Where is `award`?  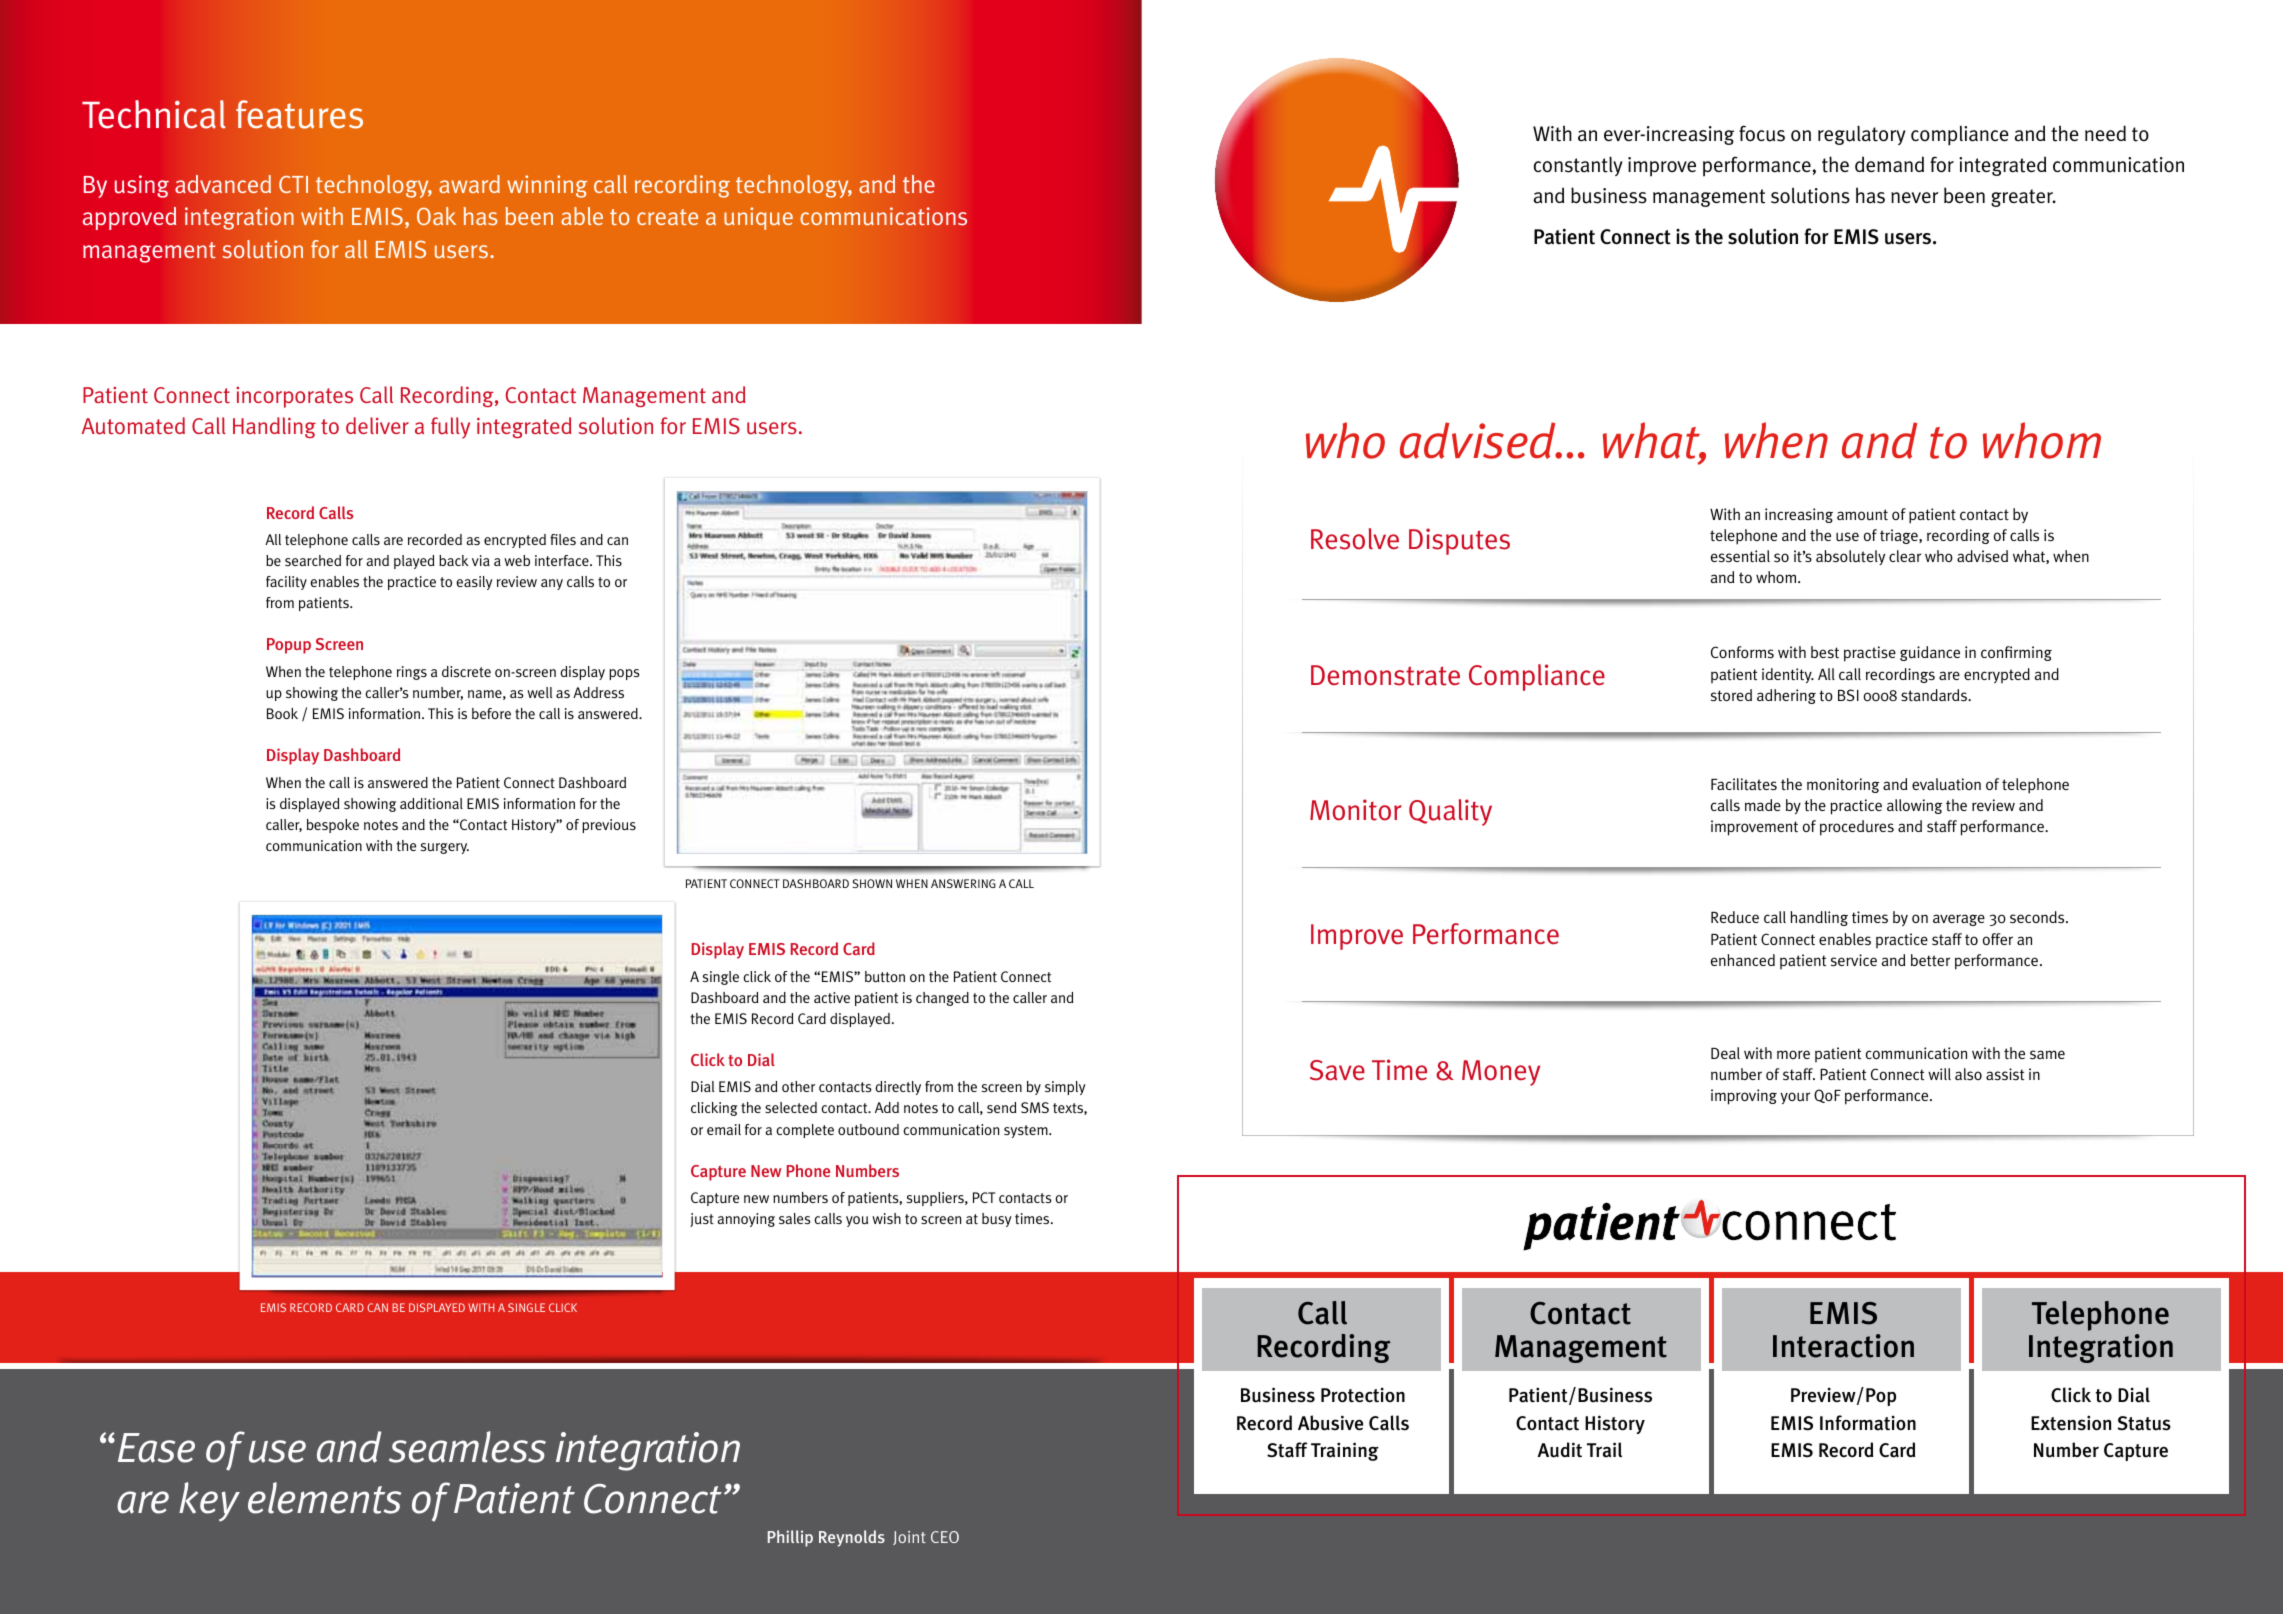 award is located at coordinates (469, 184).
